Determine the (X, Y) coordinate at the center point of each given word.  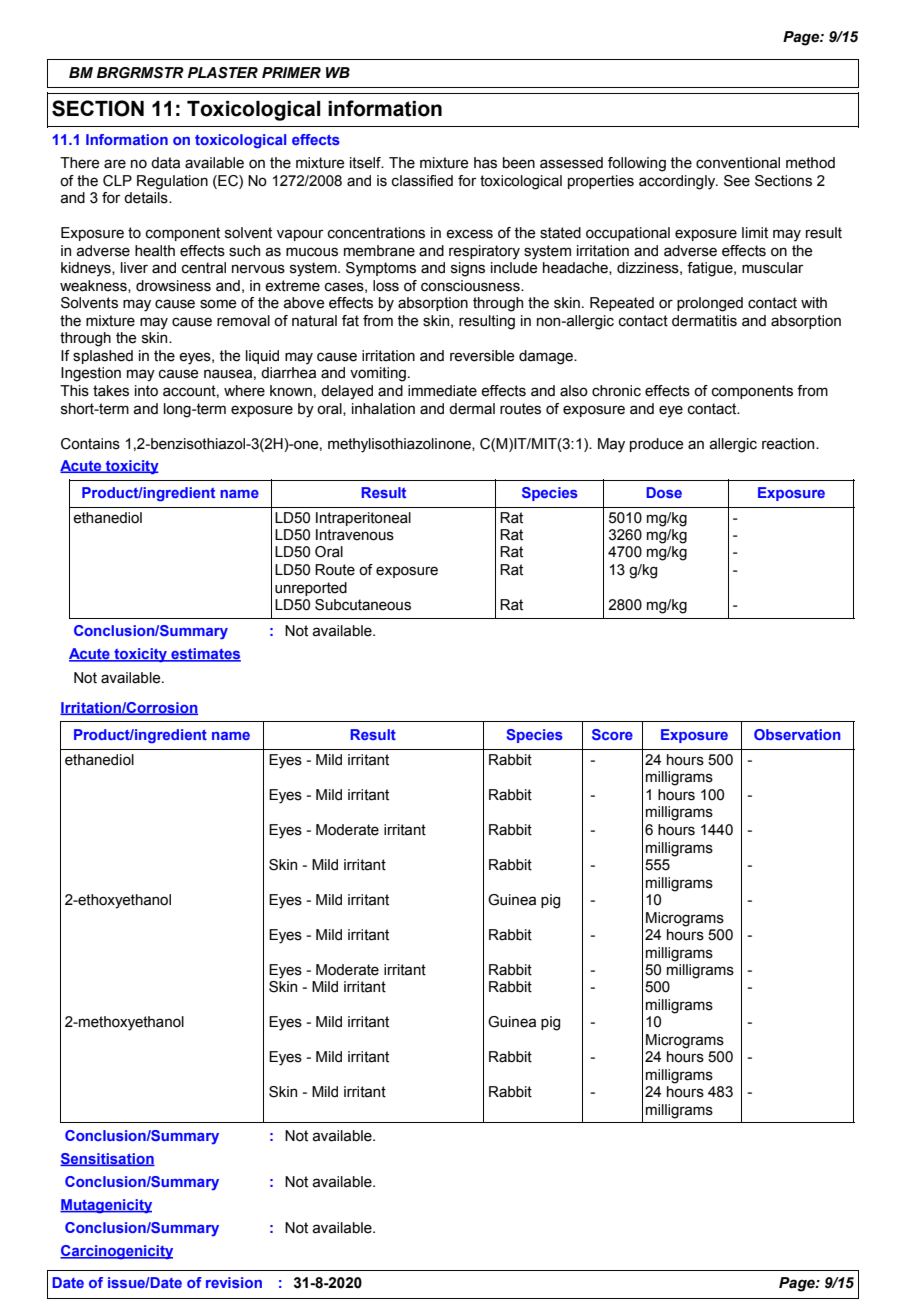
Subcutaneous (363, 605)
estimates (205, 655)
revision (234, 1282)
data (165, 163)
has (485, 163)
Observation (797, 734)
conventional (738, 163)
